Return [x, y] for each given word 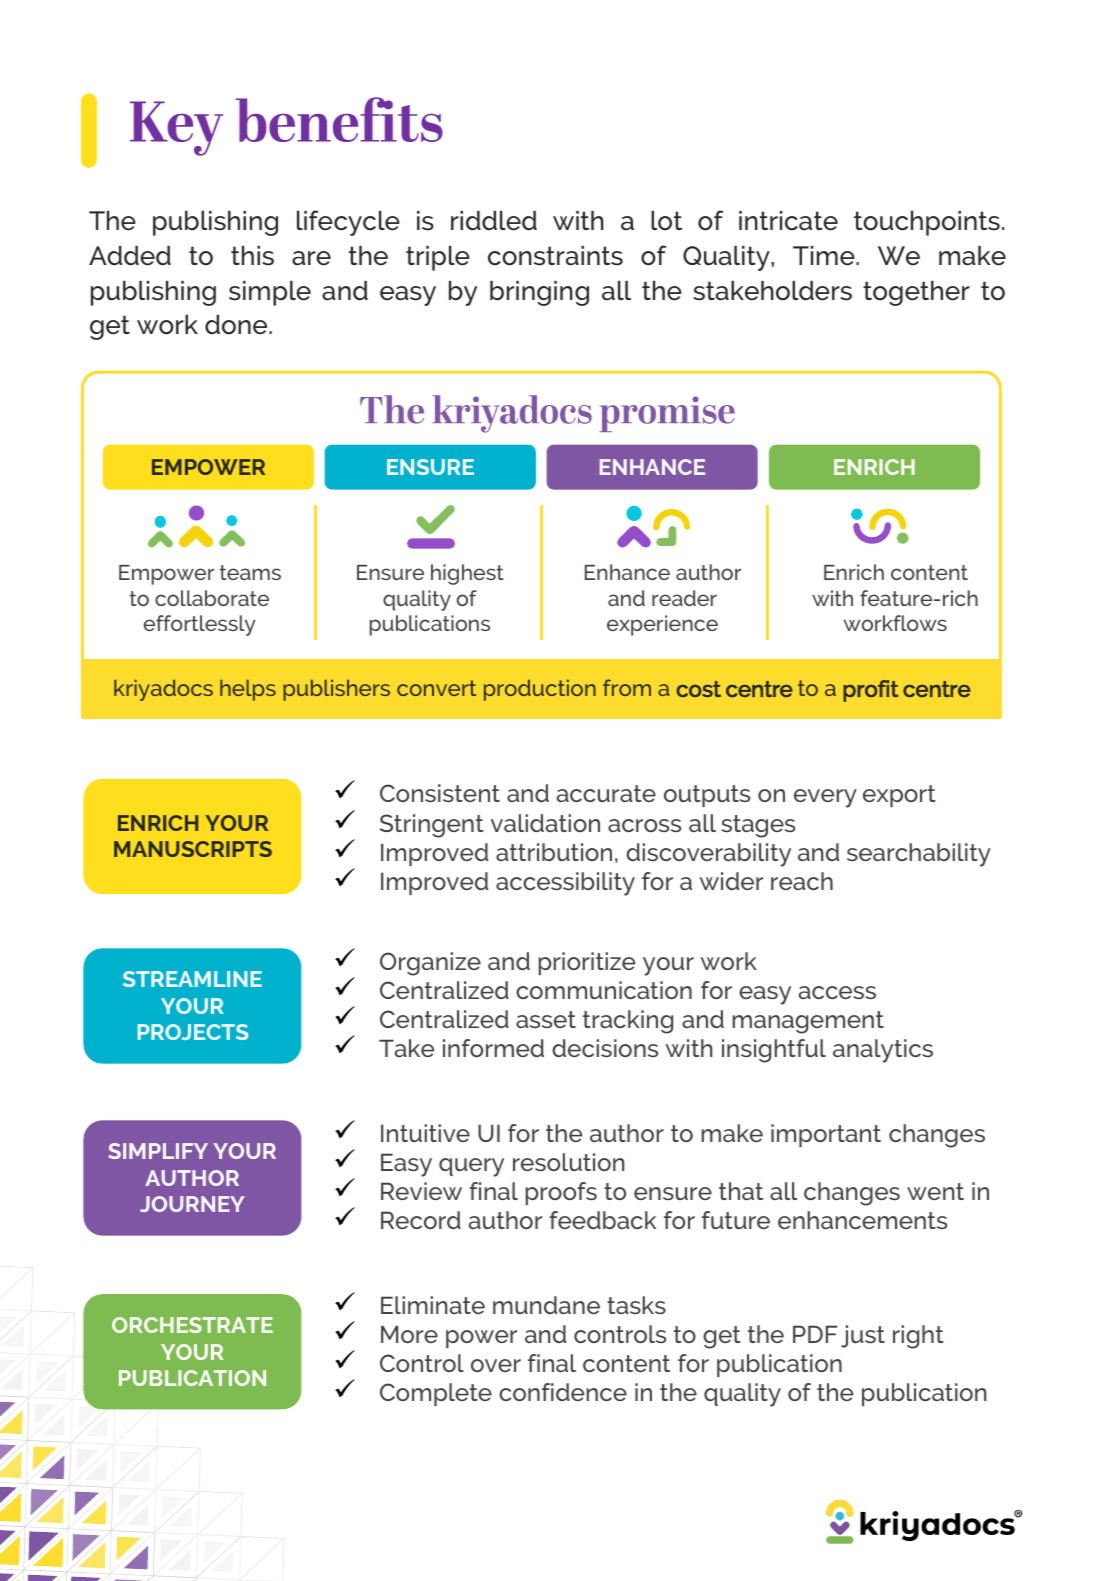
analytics [883, 1051]
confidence [563, 1392]
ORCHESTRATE [192, 1325]
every [825, 798]
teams [250, 572]
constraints [555, 256]
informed [493, 1048]
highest [467, 574]
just [863, 1336]
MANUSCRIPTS [193, 849]
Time [825, 256]
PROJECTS [193, 1032]
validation [545, 823]
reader [684, 598]
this [252, 256]
